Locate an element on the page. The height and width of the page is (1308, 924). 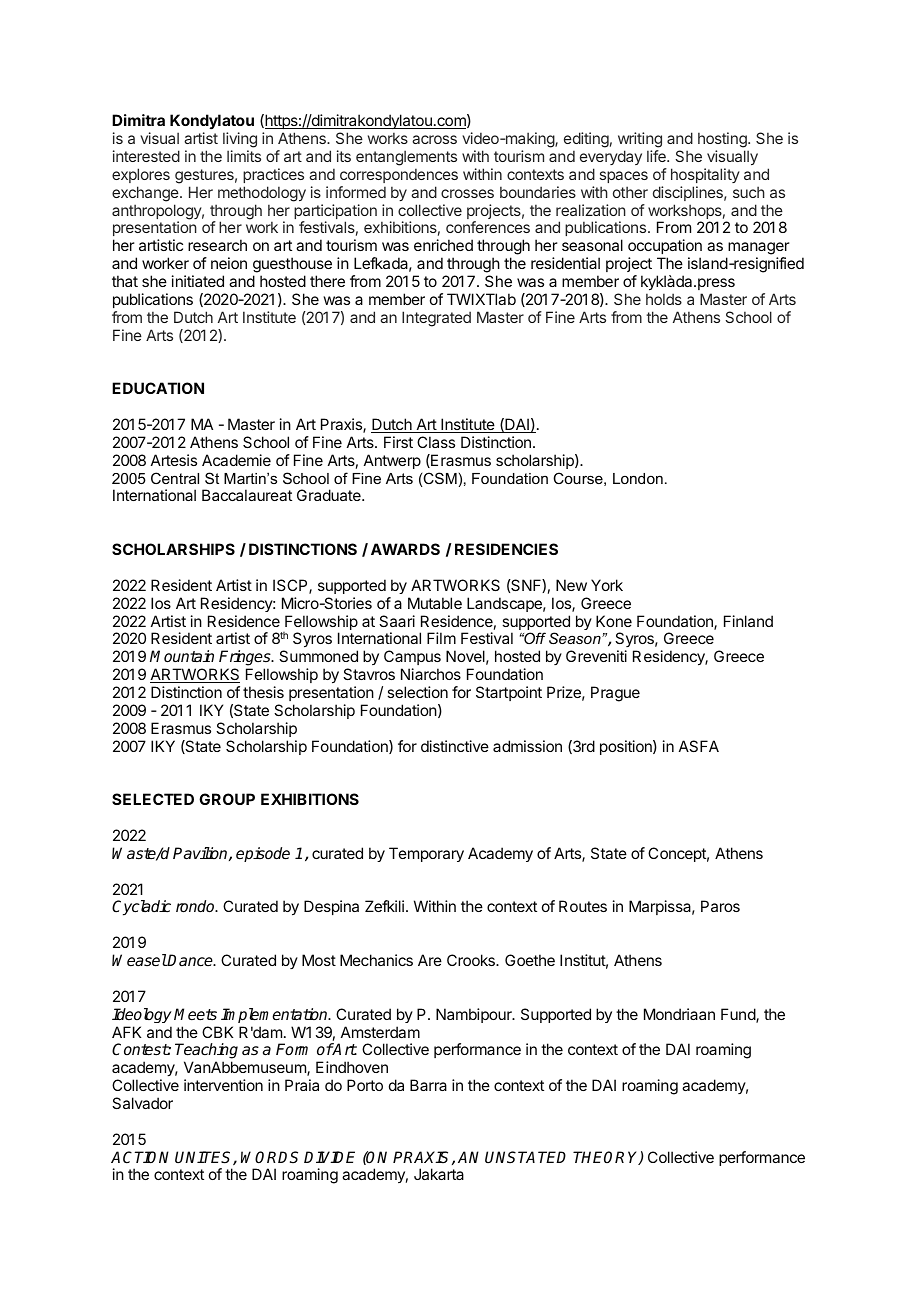
Fund is located at coordinates (739, 1015).
